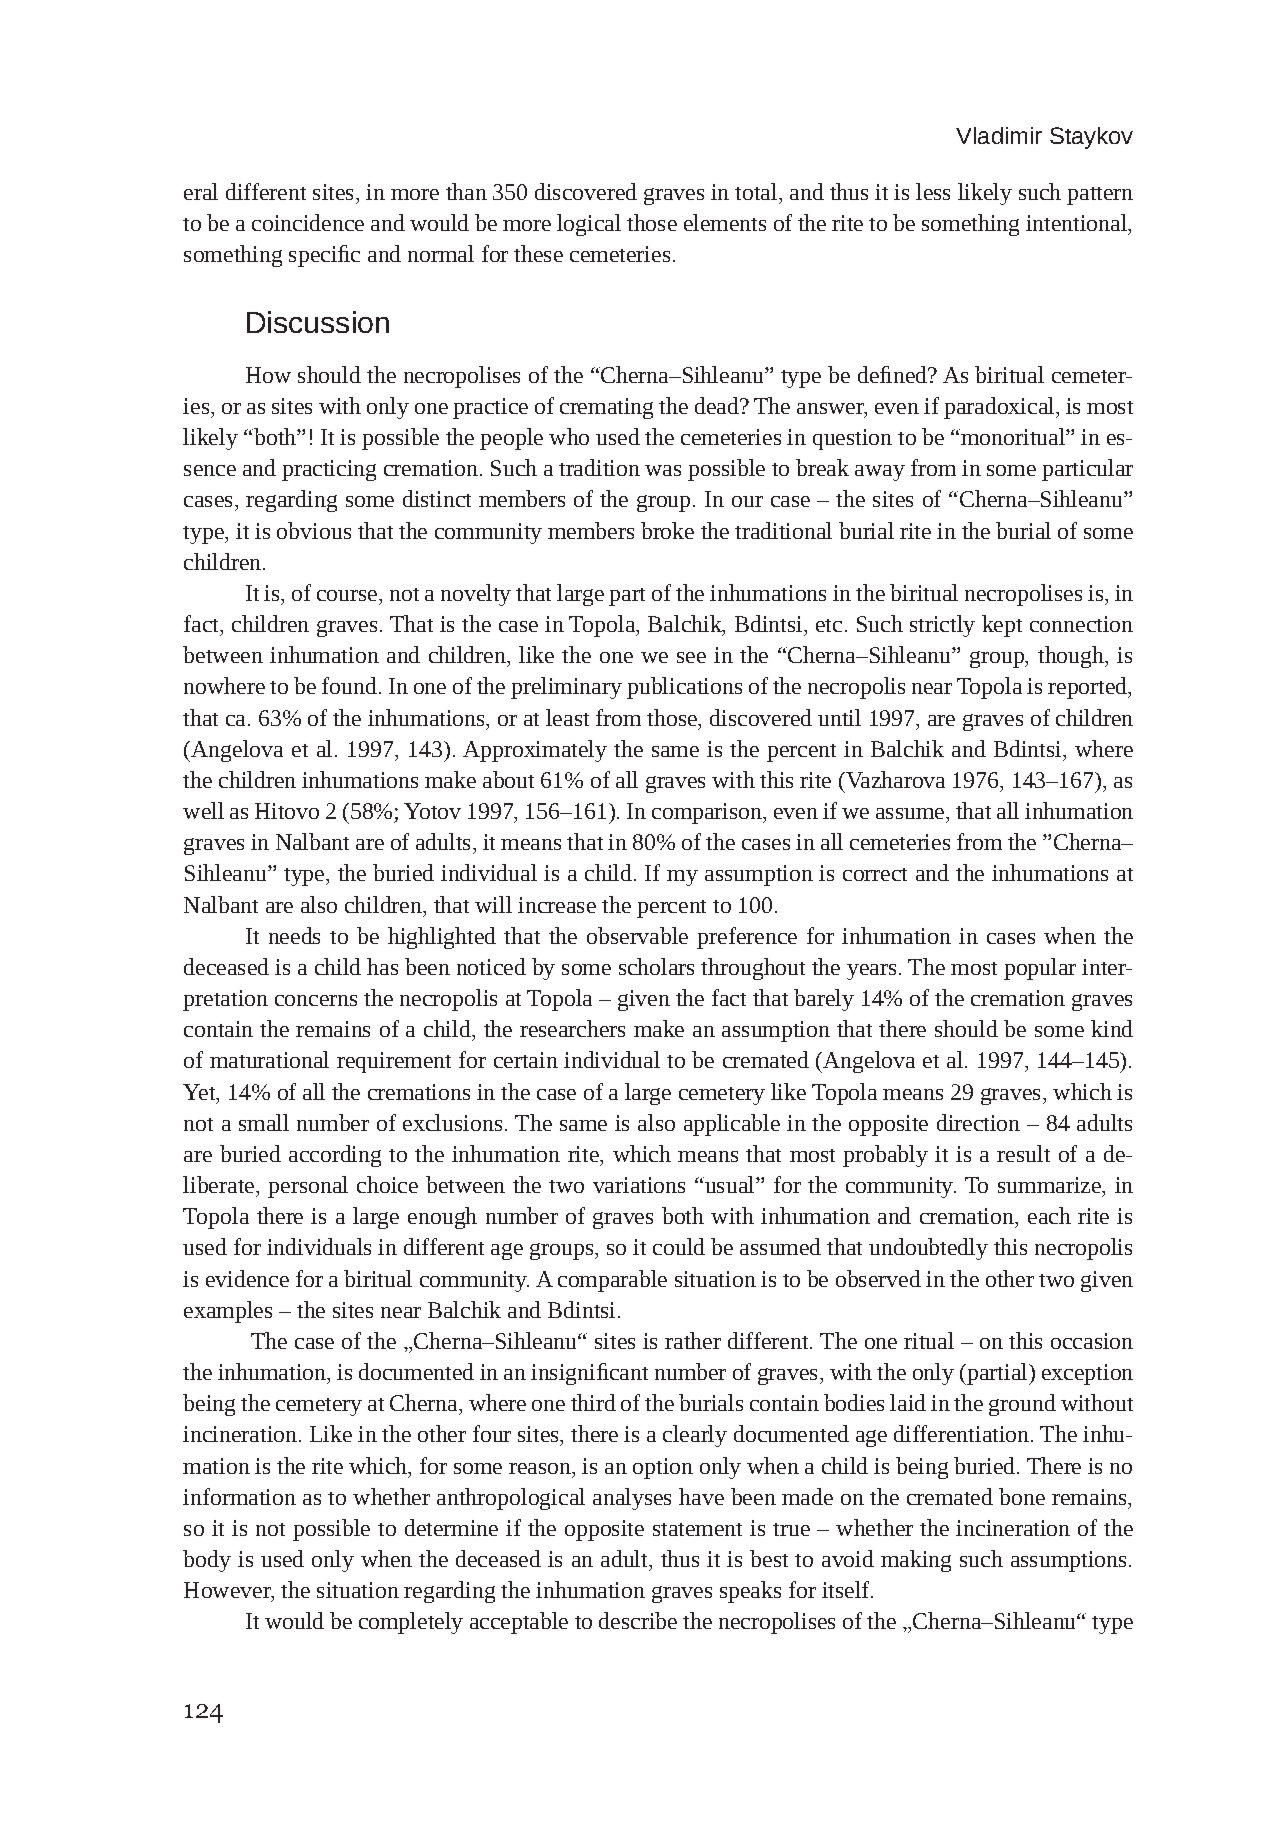 The width and height of the screenshot is (1287, 1821). What do you see at coordinates (978, 1122) in the screenshot?
I see `direction` at bounding box center [978, 1122].
